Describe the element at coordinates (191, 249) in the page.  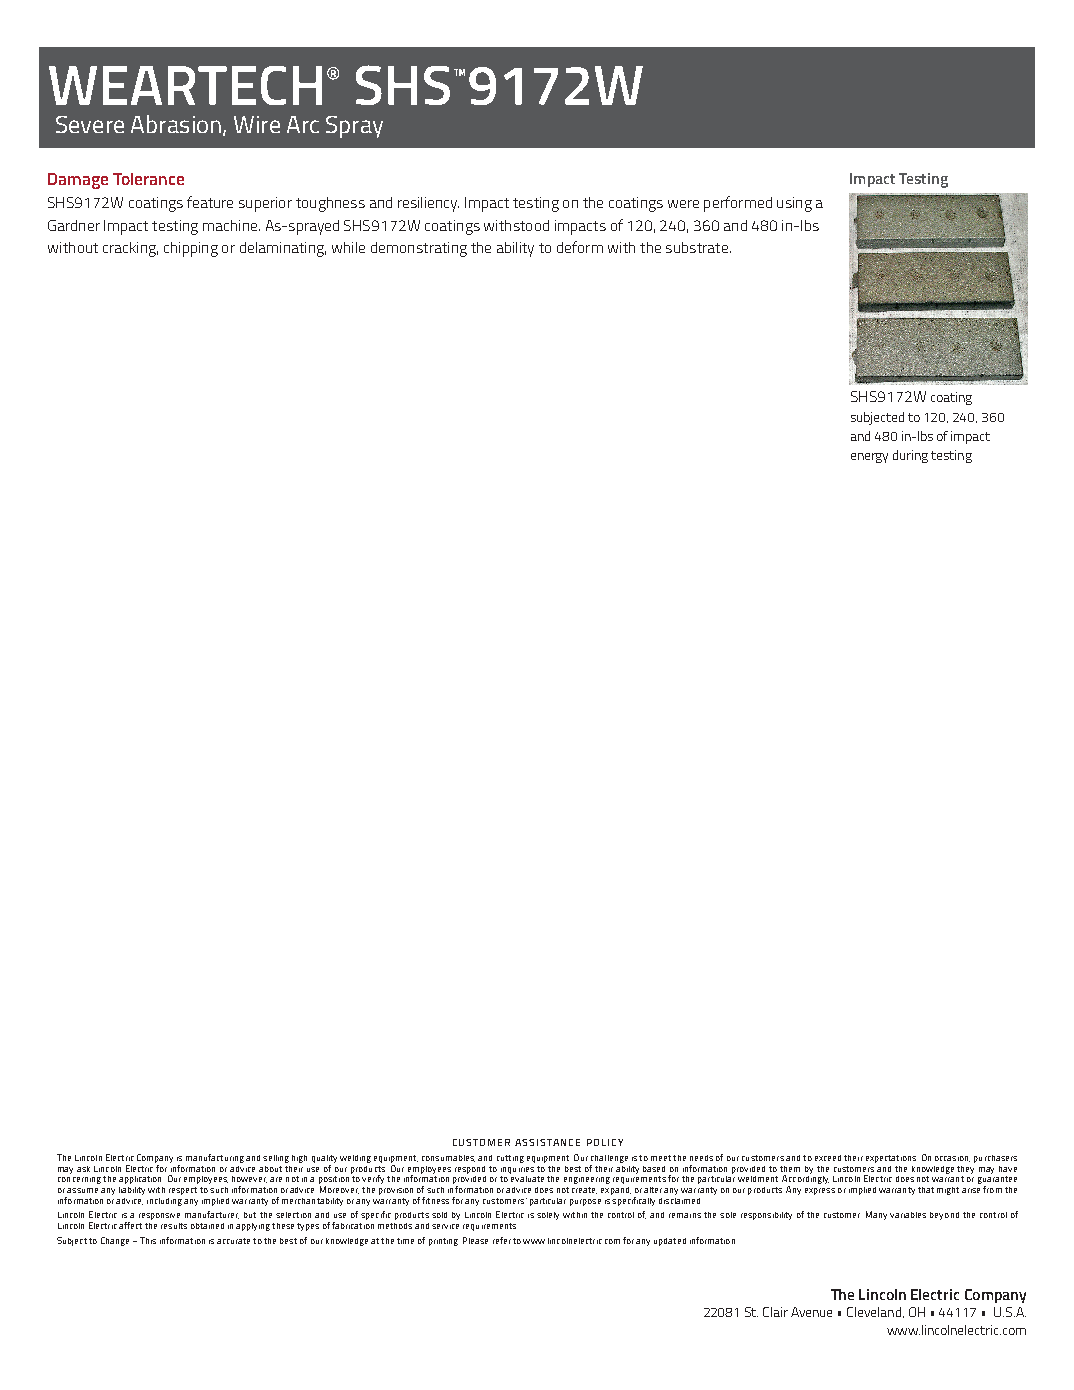
I see `chipping` at that location.
